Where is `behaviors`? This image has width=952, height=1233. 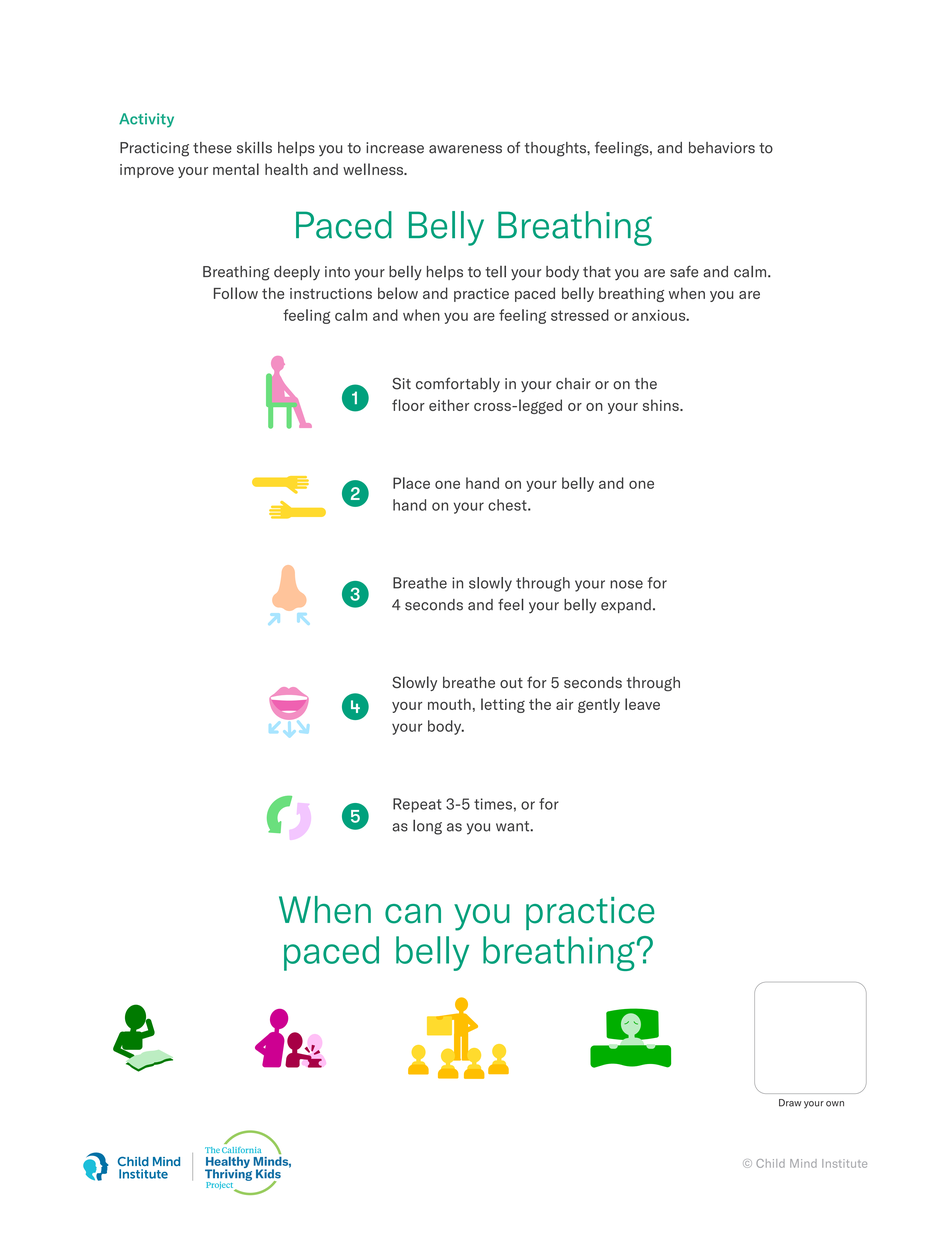
behaviors is located at coordinates (722, 148).
